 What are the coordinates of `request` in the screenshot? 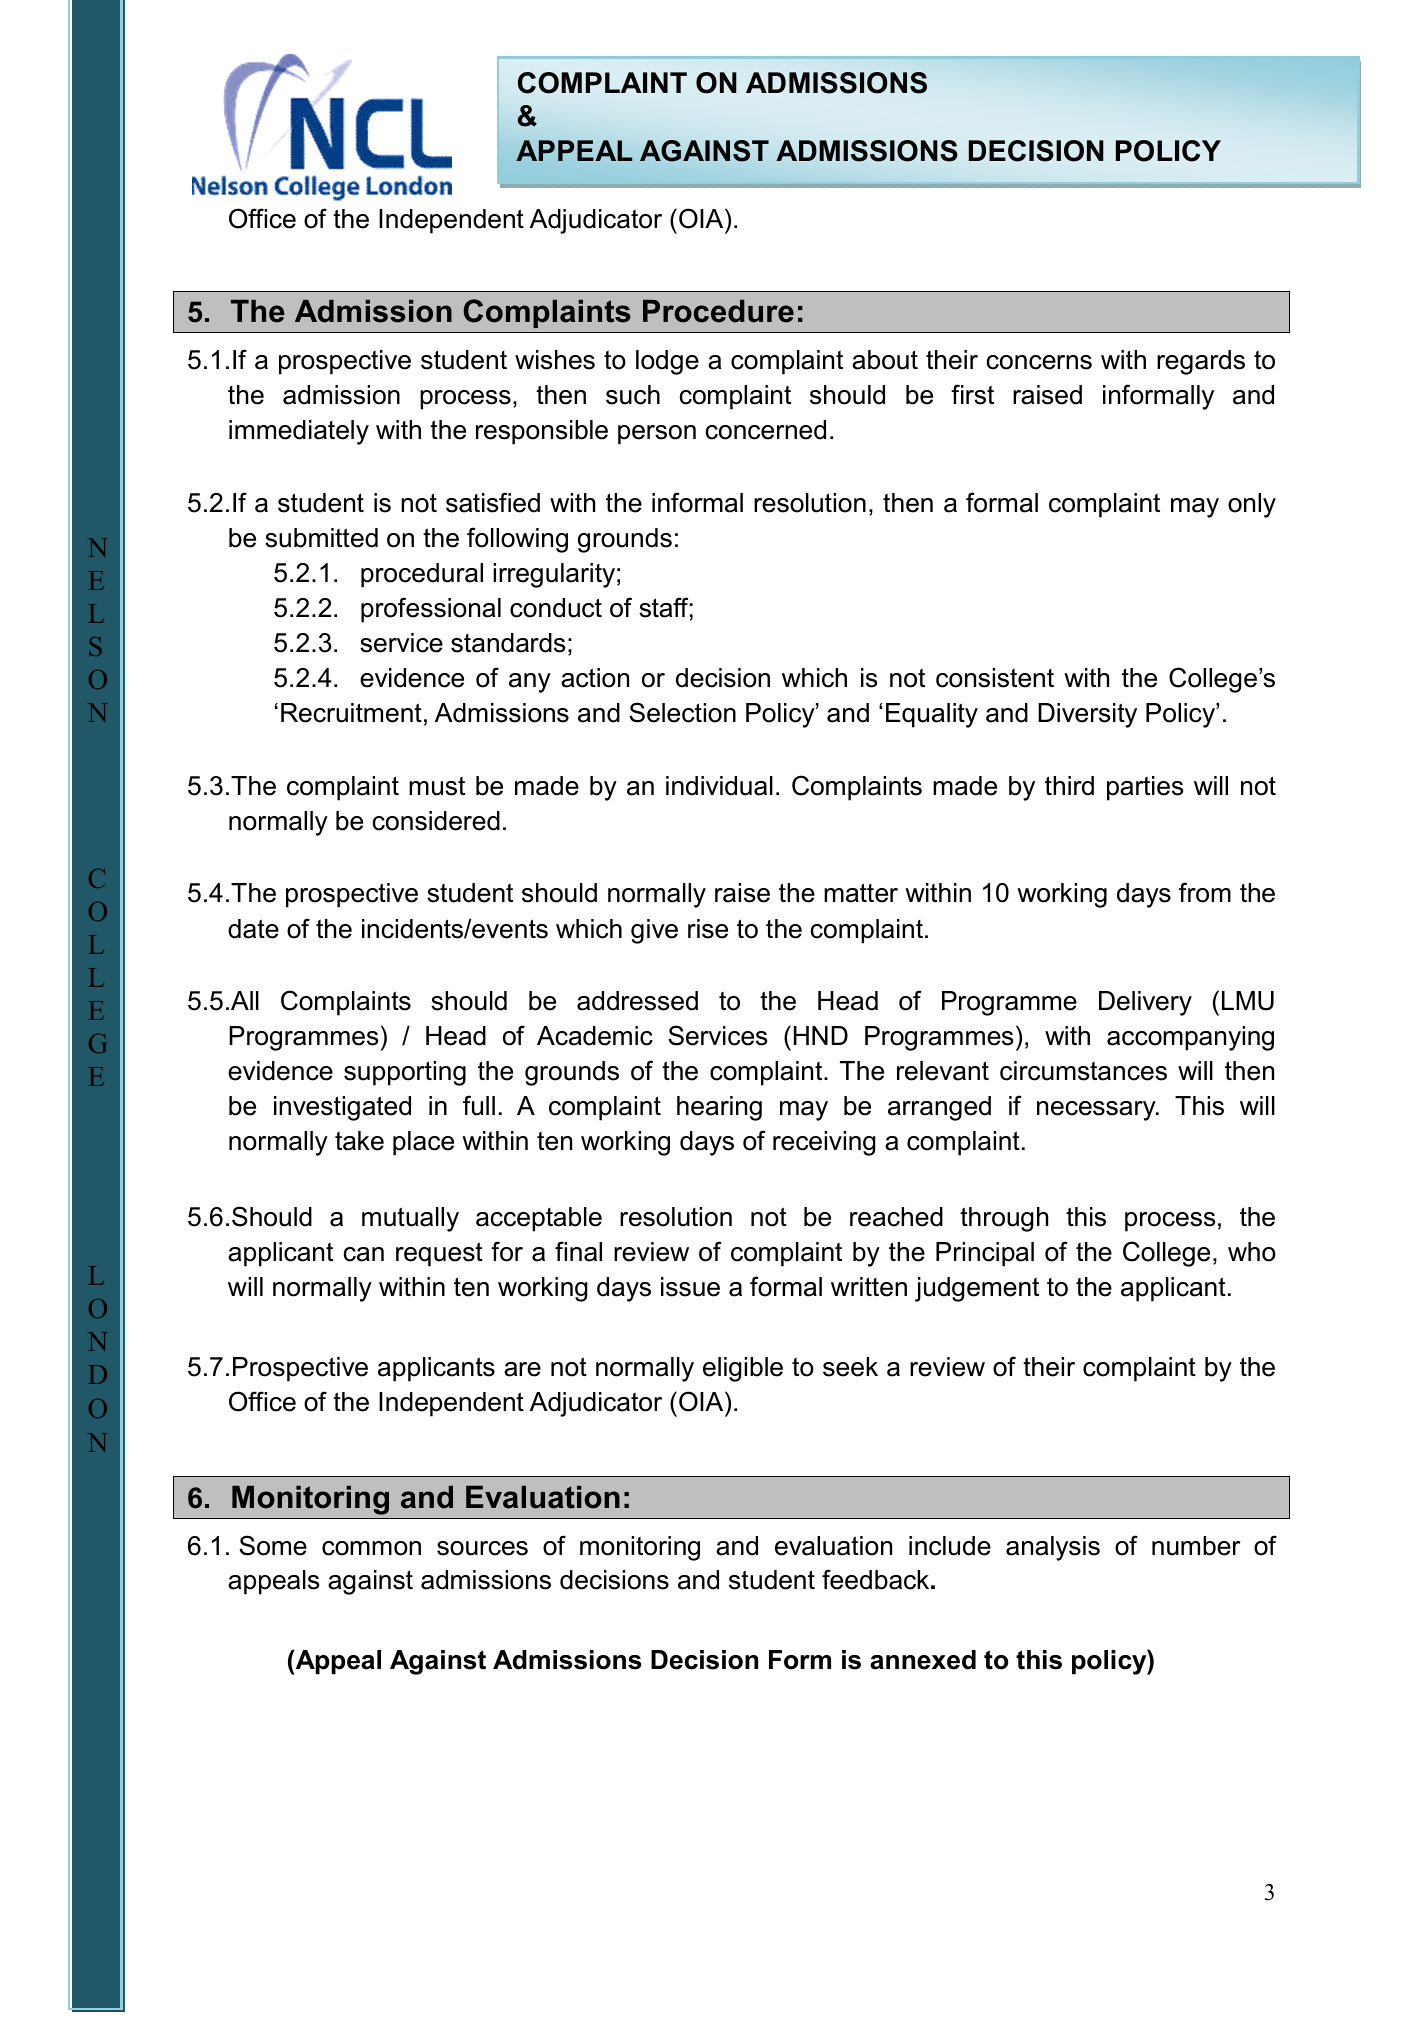 It's located at (439, 1254).
